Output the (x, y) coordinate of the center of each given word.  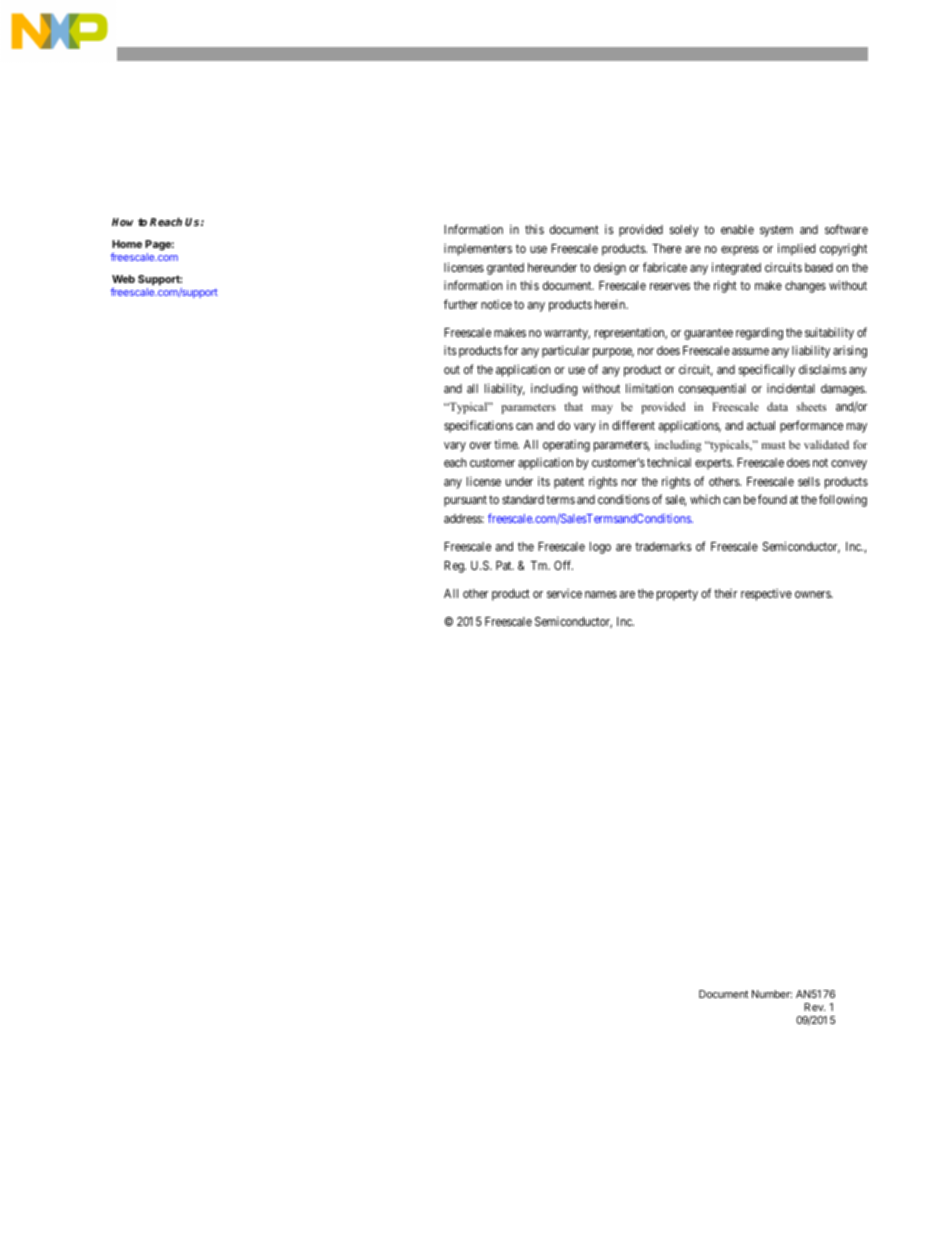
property (677, 595)
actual (761, 425)
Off (563, 565)
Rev (814, 1007)
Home (127, 244)
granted (505, 269)
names (601, 594)
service (564, 593)
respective (766, 595)
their (725, 593)
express (740, 251)
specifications (478, 426)
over (480, 445)
